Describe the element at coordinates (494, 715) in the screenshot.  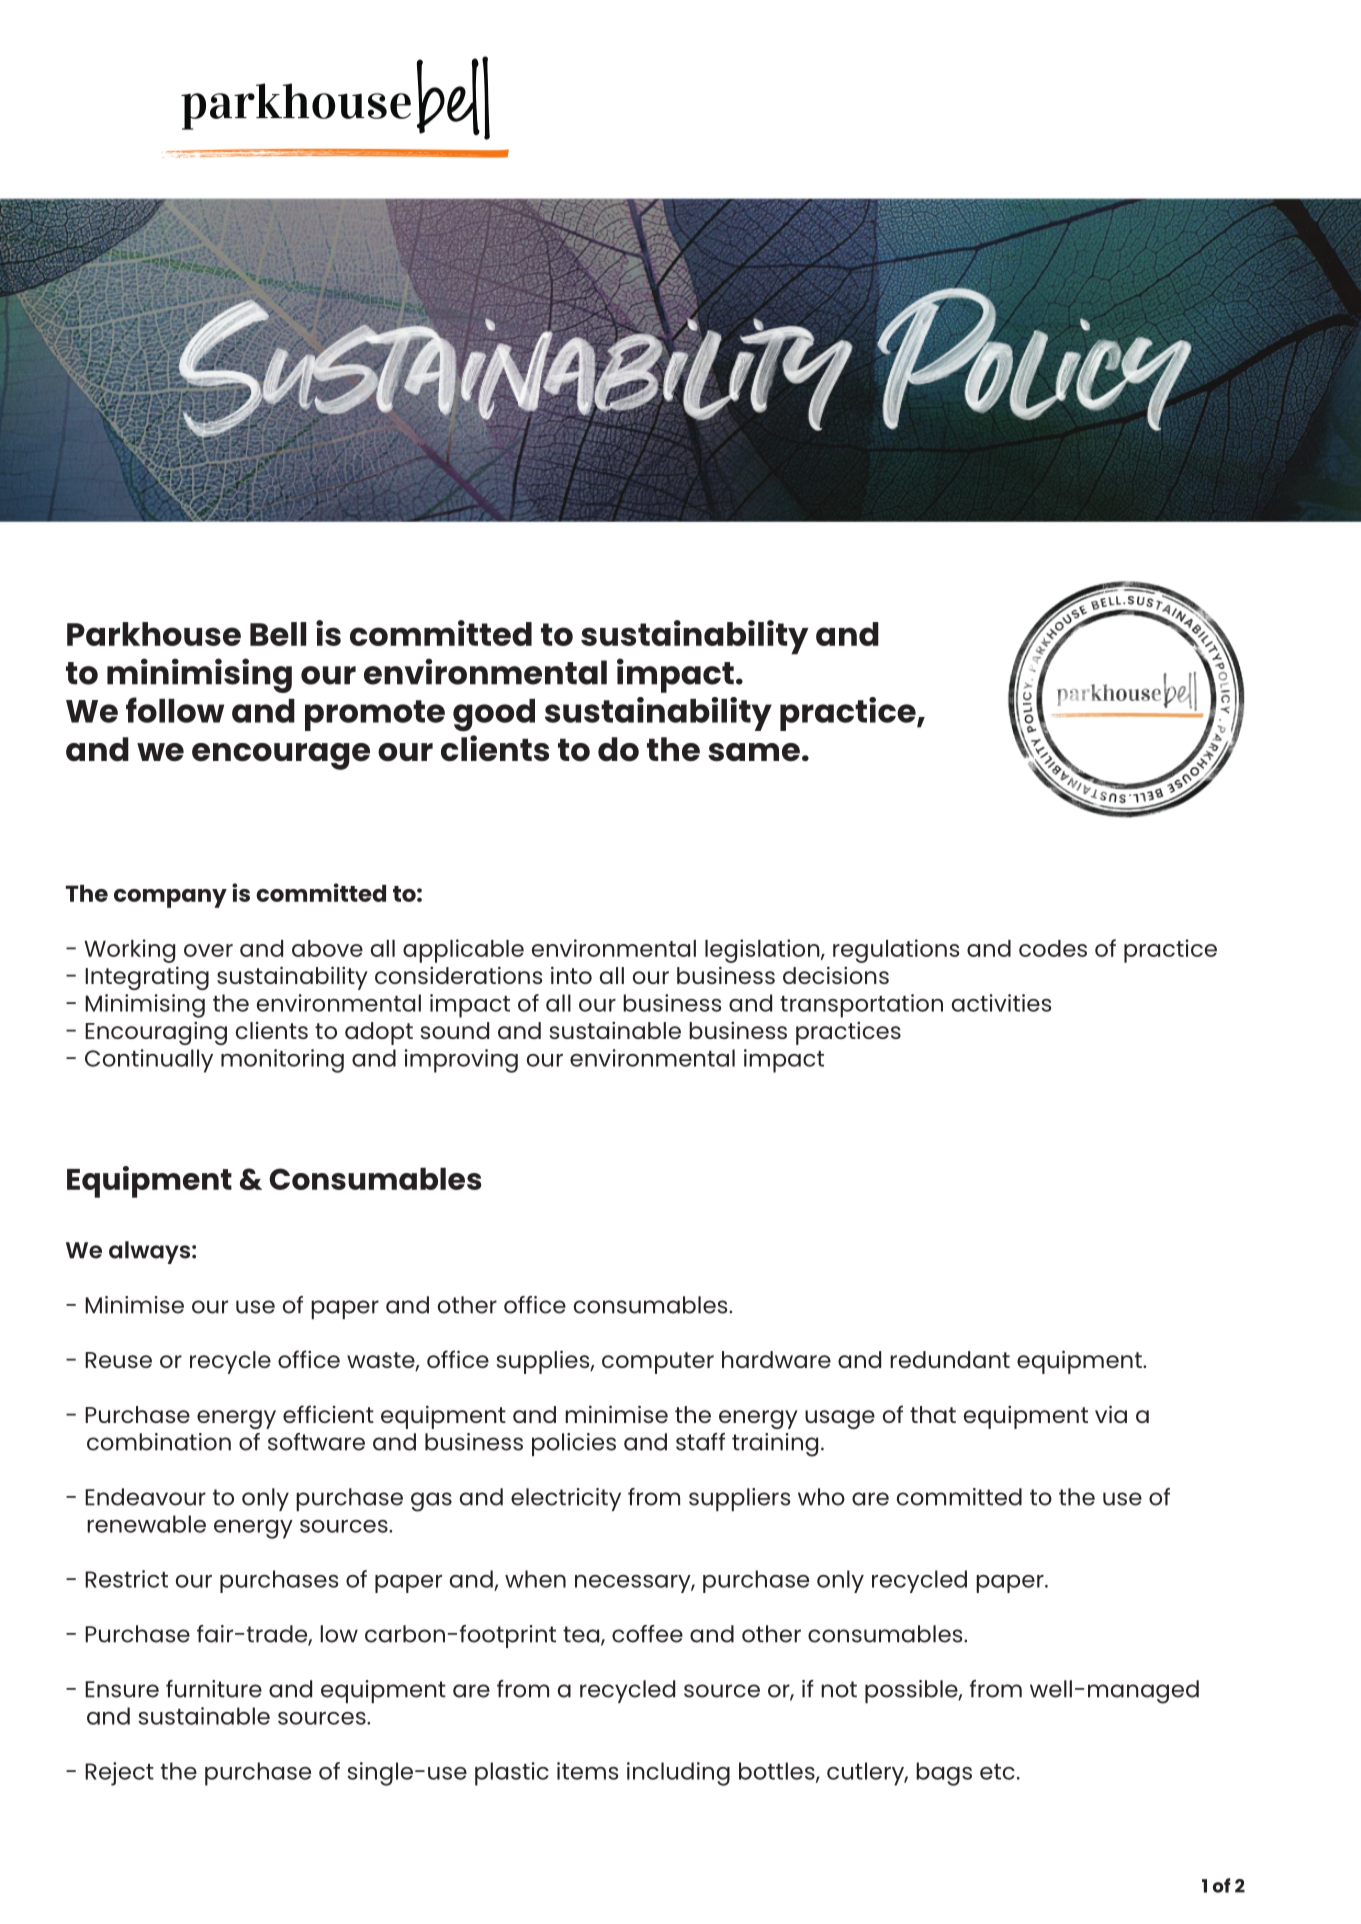
I see `good` at that location.
